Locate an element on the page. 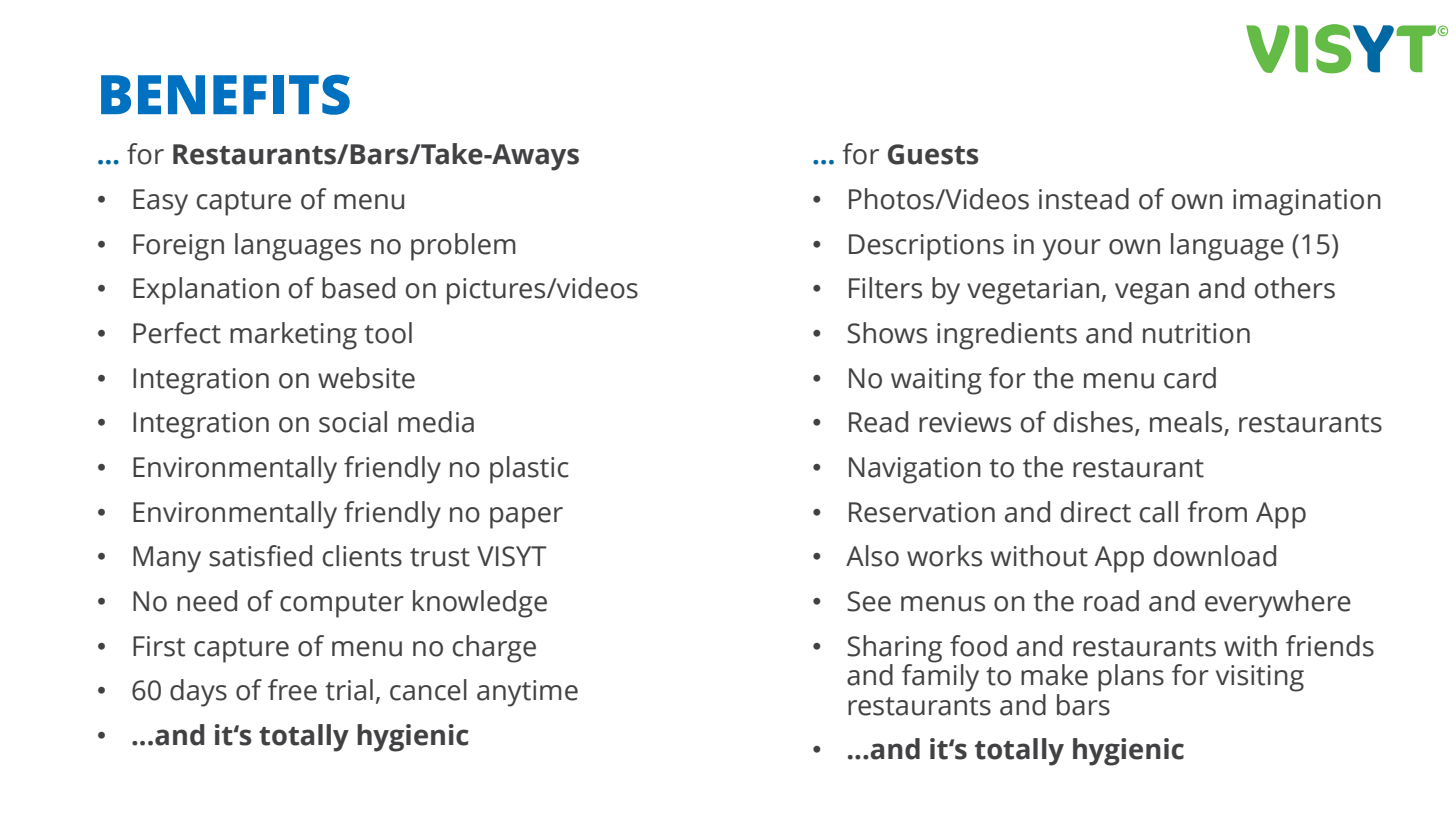 This page has width=1456, height=819. Foreign is located at coordinates (178, 247).
